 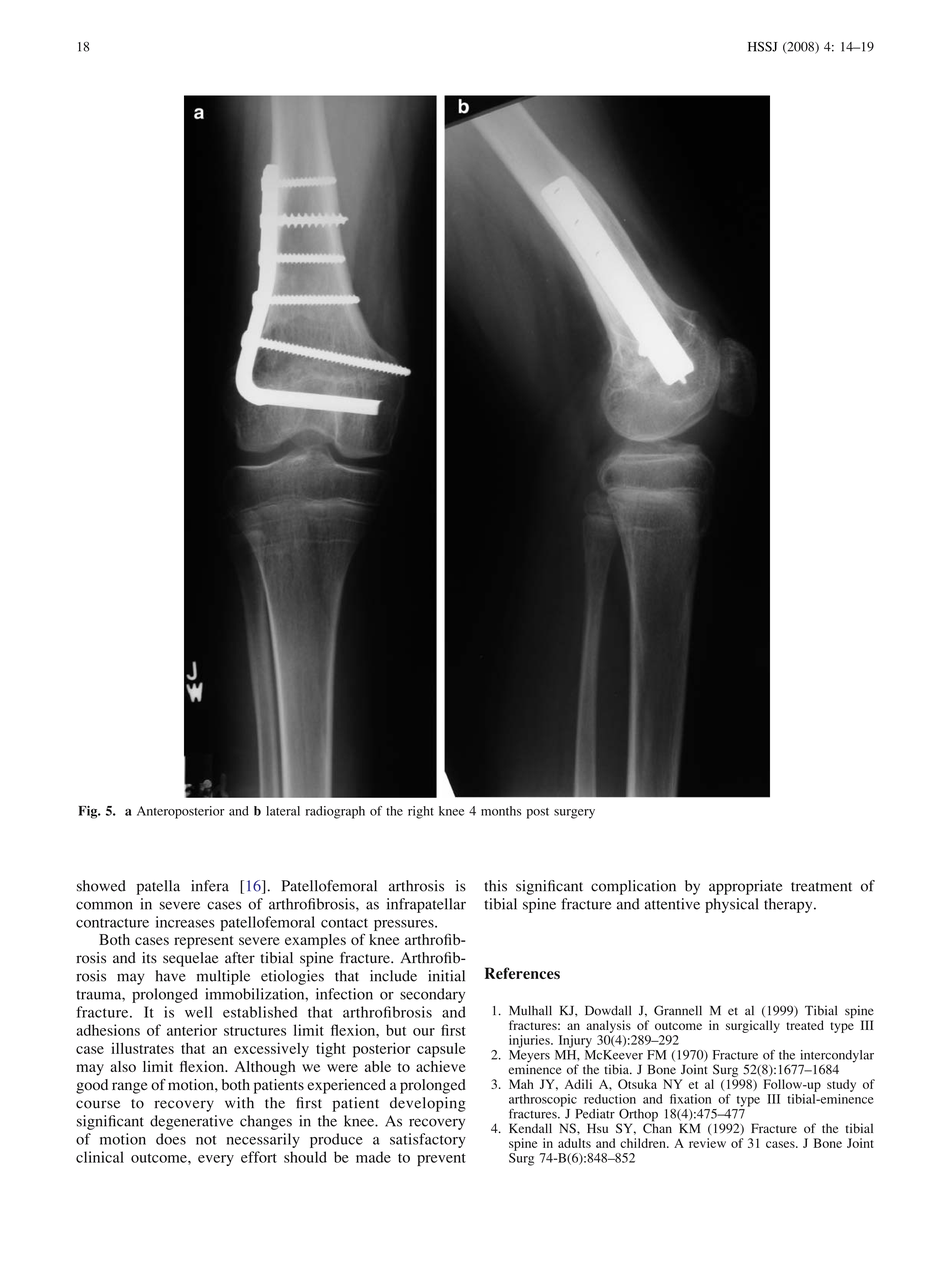 What do you see at coordinates (123, 1066) in the page?
I see `also` at bounding box center [123, 1066].
